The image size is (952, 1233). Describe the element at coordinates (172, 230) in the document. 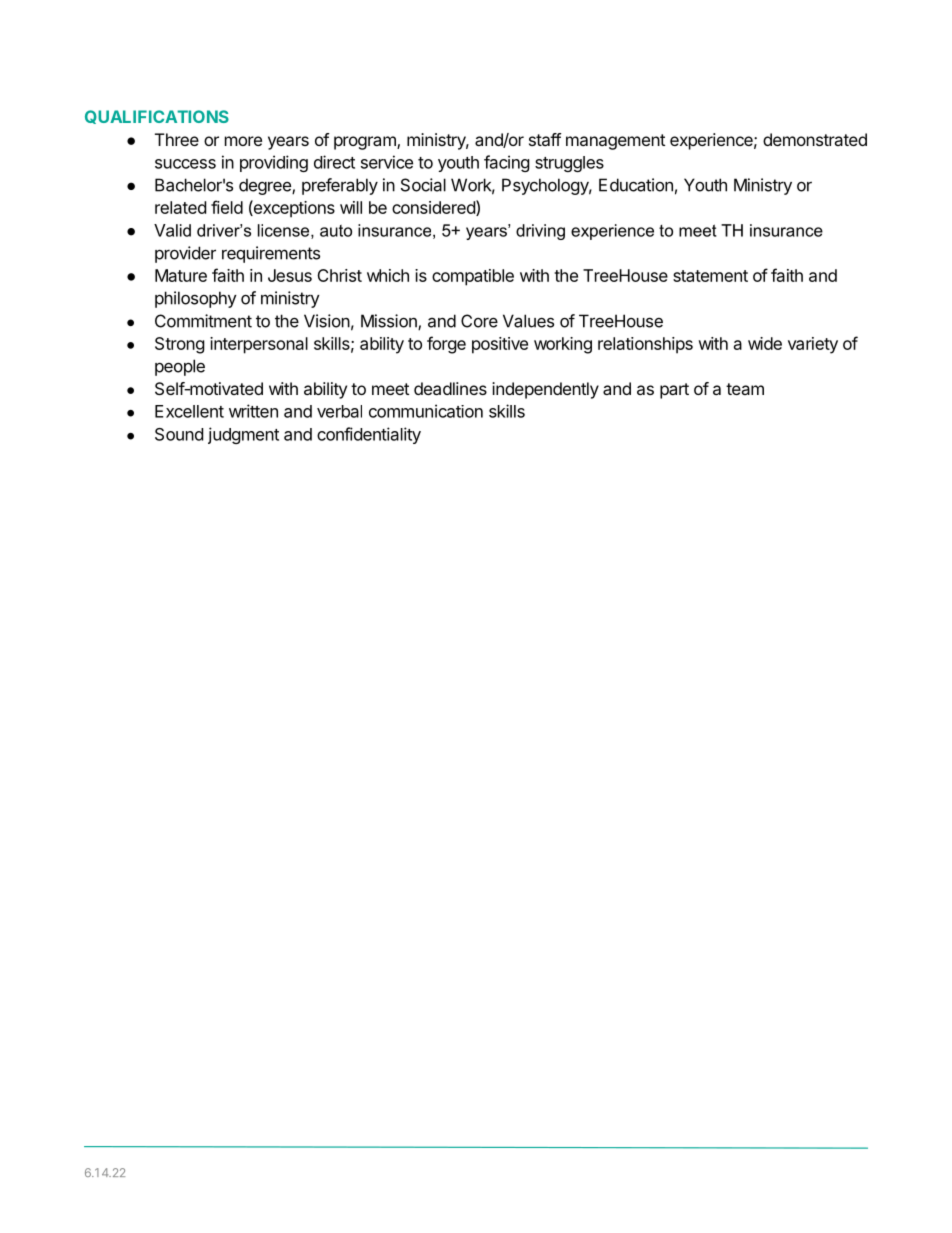

I see `Valid` at that location.
